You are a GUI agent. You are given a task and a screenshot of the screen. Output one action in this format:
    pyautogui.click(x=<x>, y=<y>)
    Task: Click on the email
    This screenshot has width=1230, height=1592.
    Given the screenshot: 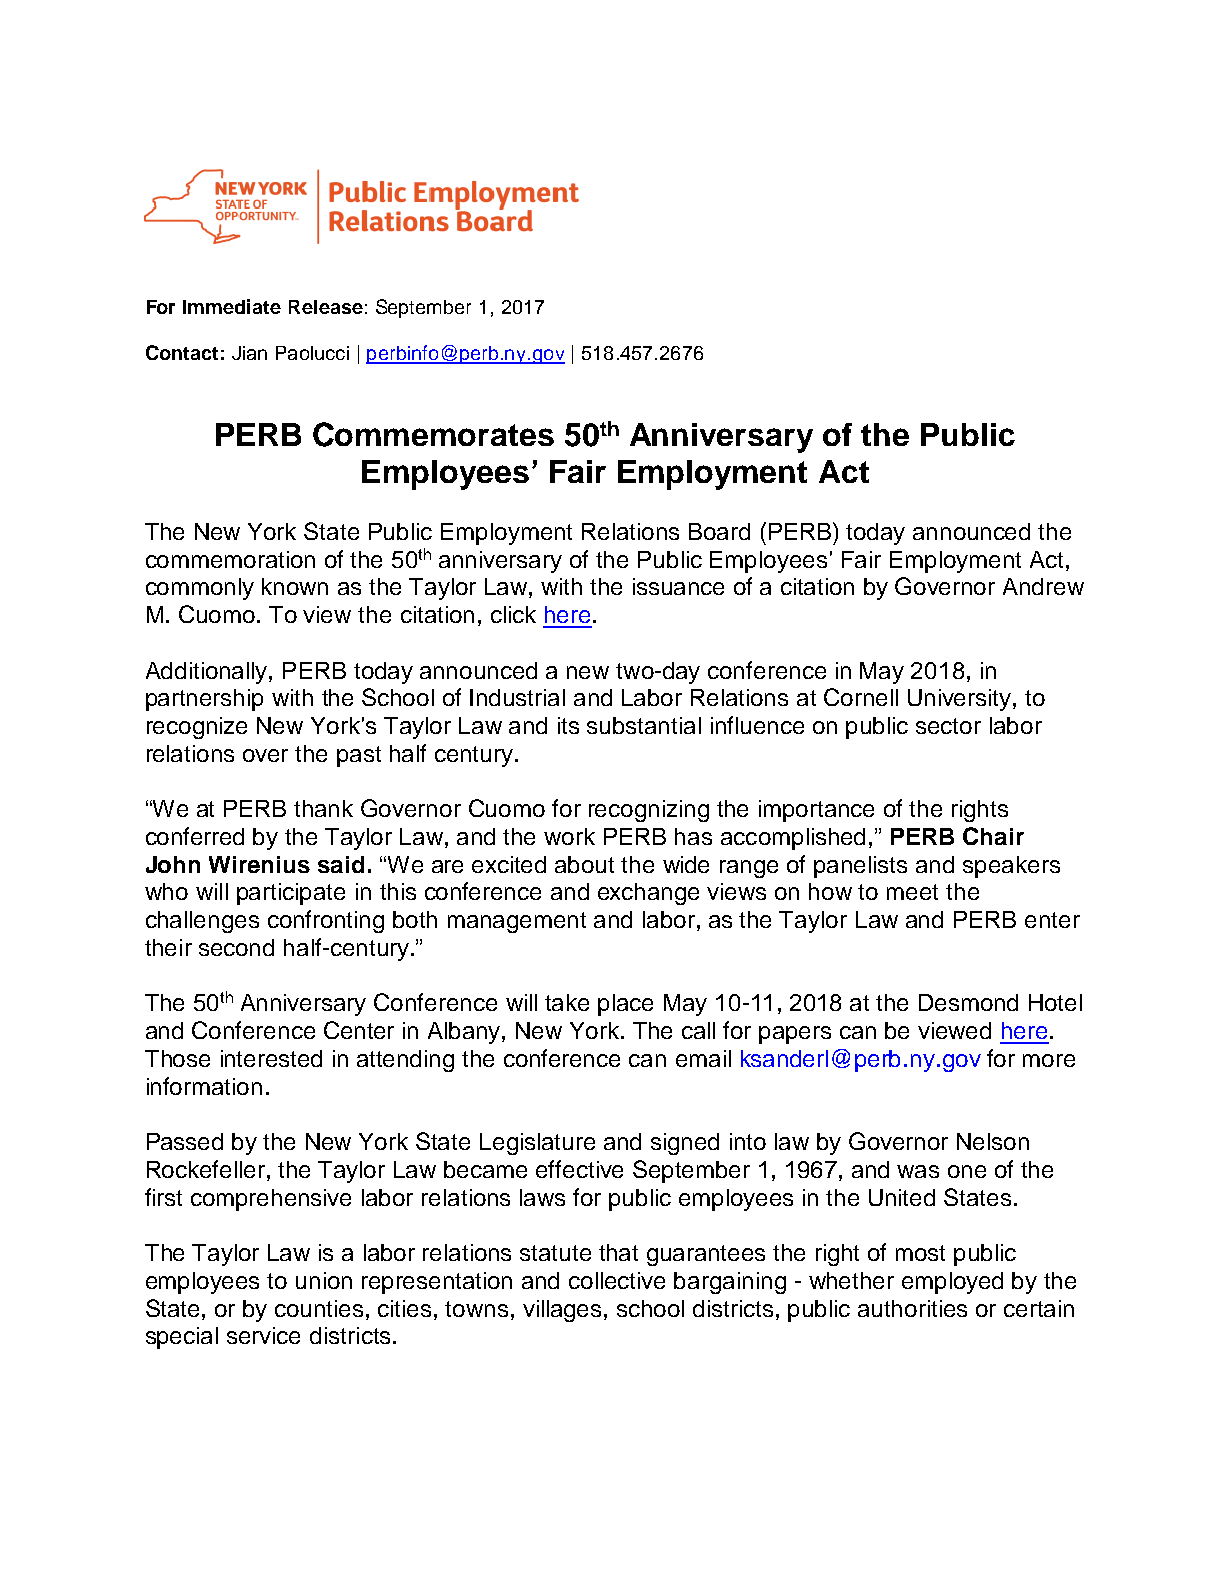 What is the action you would take?
    pyautogui.click(x=703, y=1058)
